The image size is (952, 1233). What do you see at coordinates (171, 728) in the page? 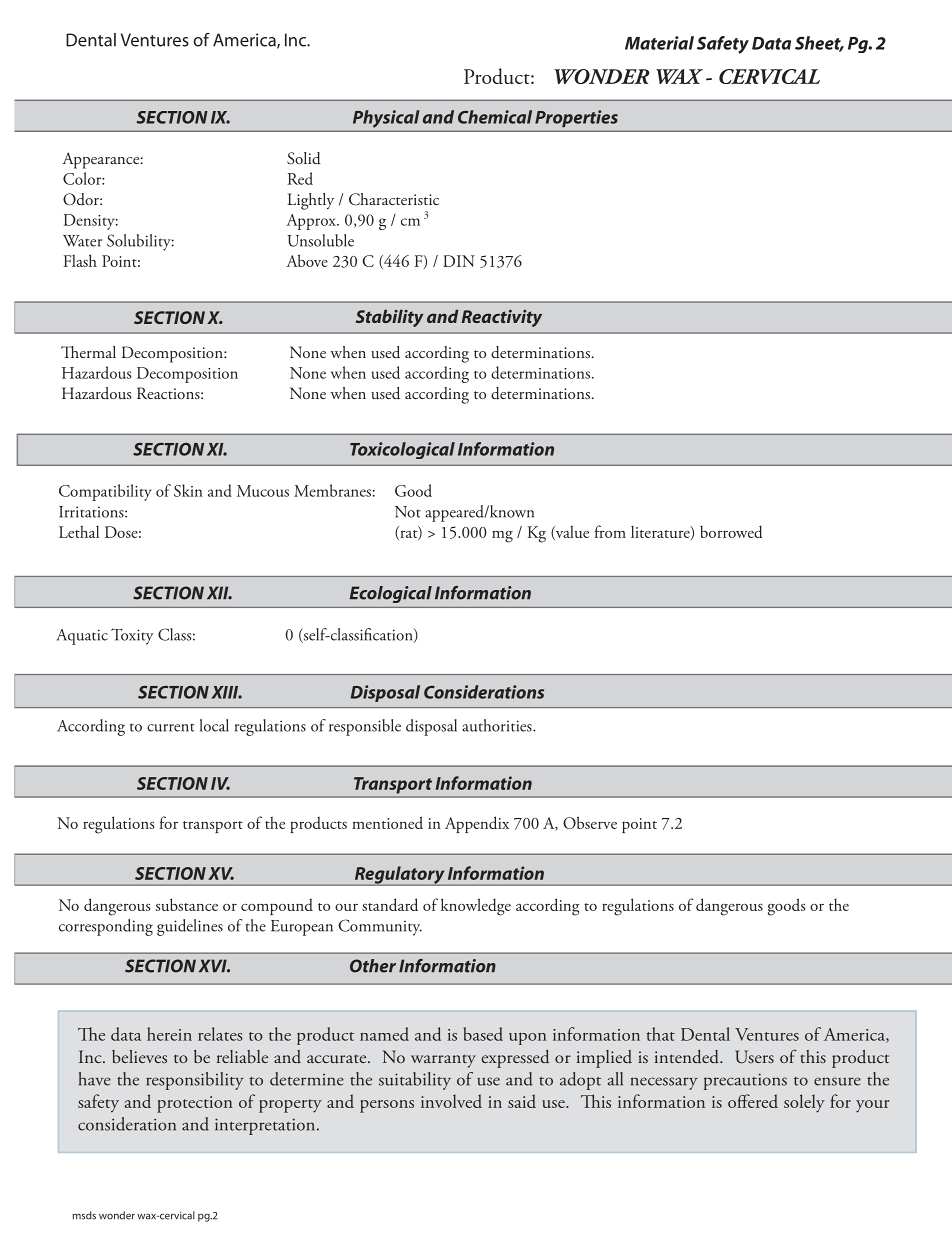
I see `current` at bounding box center [171, 728].
